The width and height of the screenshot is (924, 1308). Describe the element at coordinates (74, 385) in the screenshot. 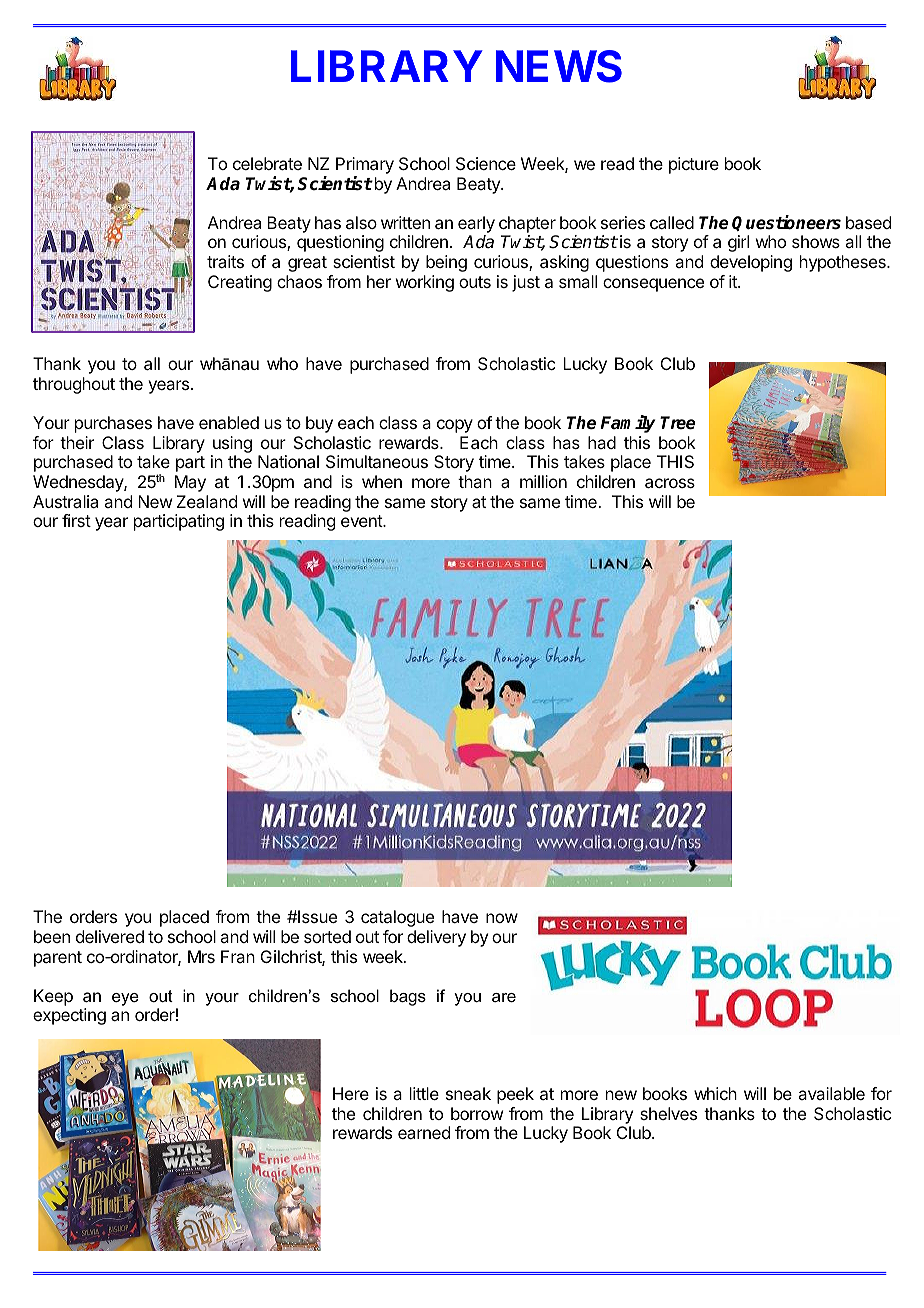

I see `throughout` at that location.
